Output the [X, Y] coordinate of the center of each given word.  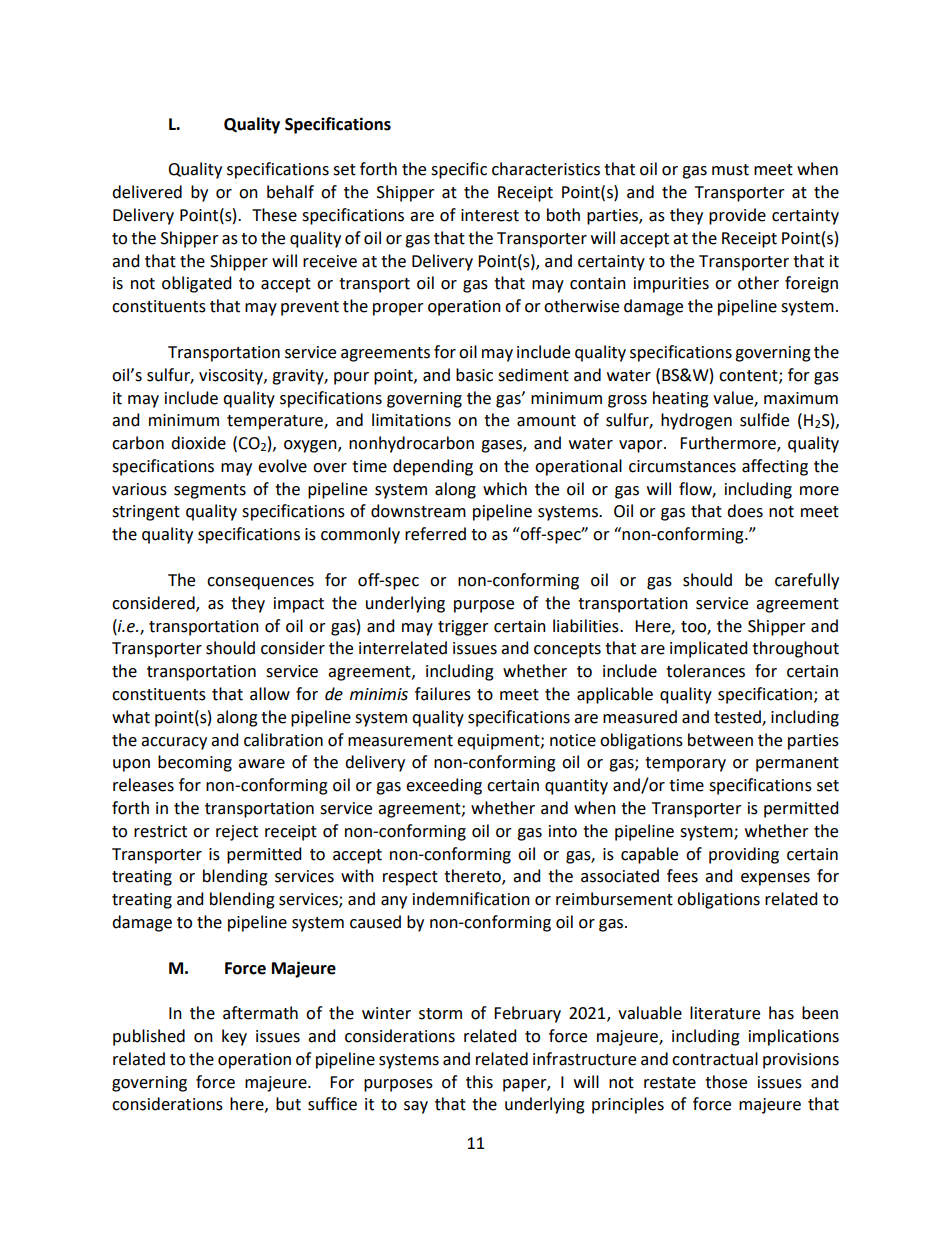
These [274, 215]
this [479, 1082]
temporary [685, 764]
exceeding [444, 786]
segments [210, 491]
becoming [195, 763]
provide [737, 216]
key [234, 1037]
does [745, 511]
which [505, 489]
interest [490, 215]
